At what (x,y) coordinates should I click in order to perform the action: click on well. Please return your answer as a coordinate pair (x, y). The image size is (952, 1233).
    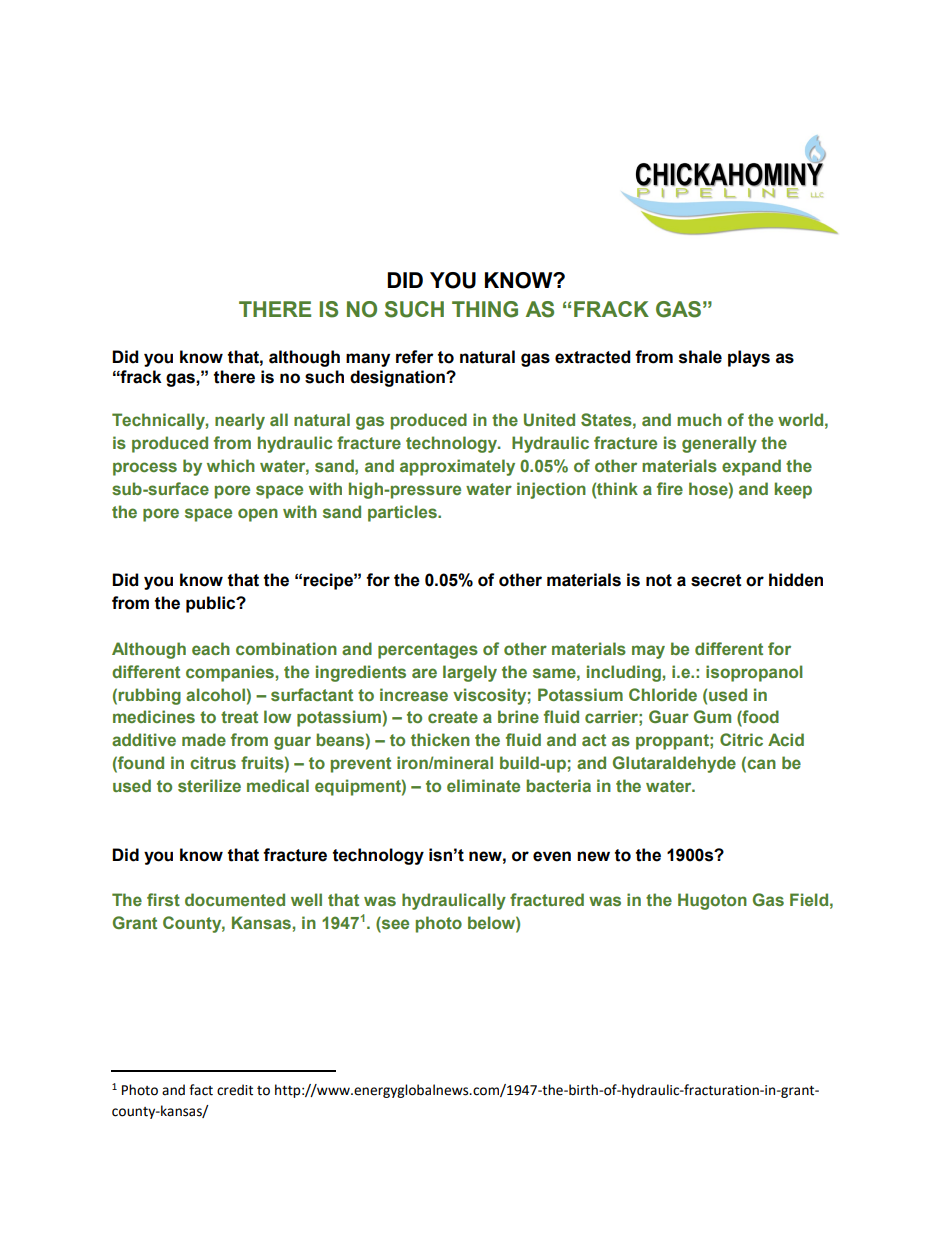
    Looking at the image, I should click on (306, 899).
